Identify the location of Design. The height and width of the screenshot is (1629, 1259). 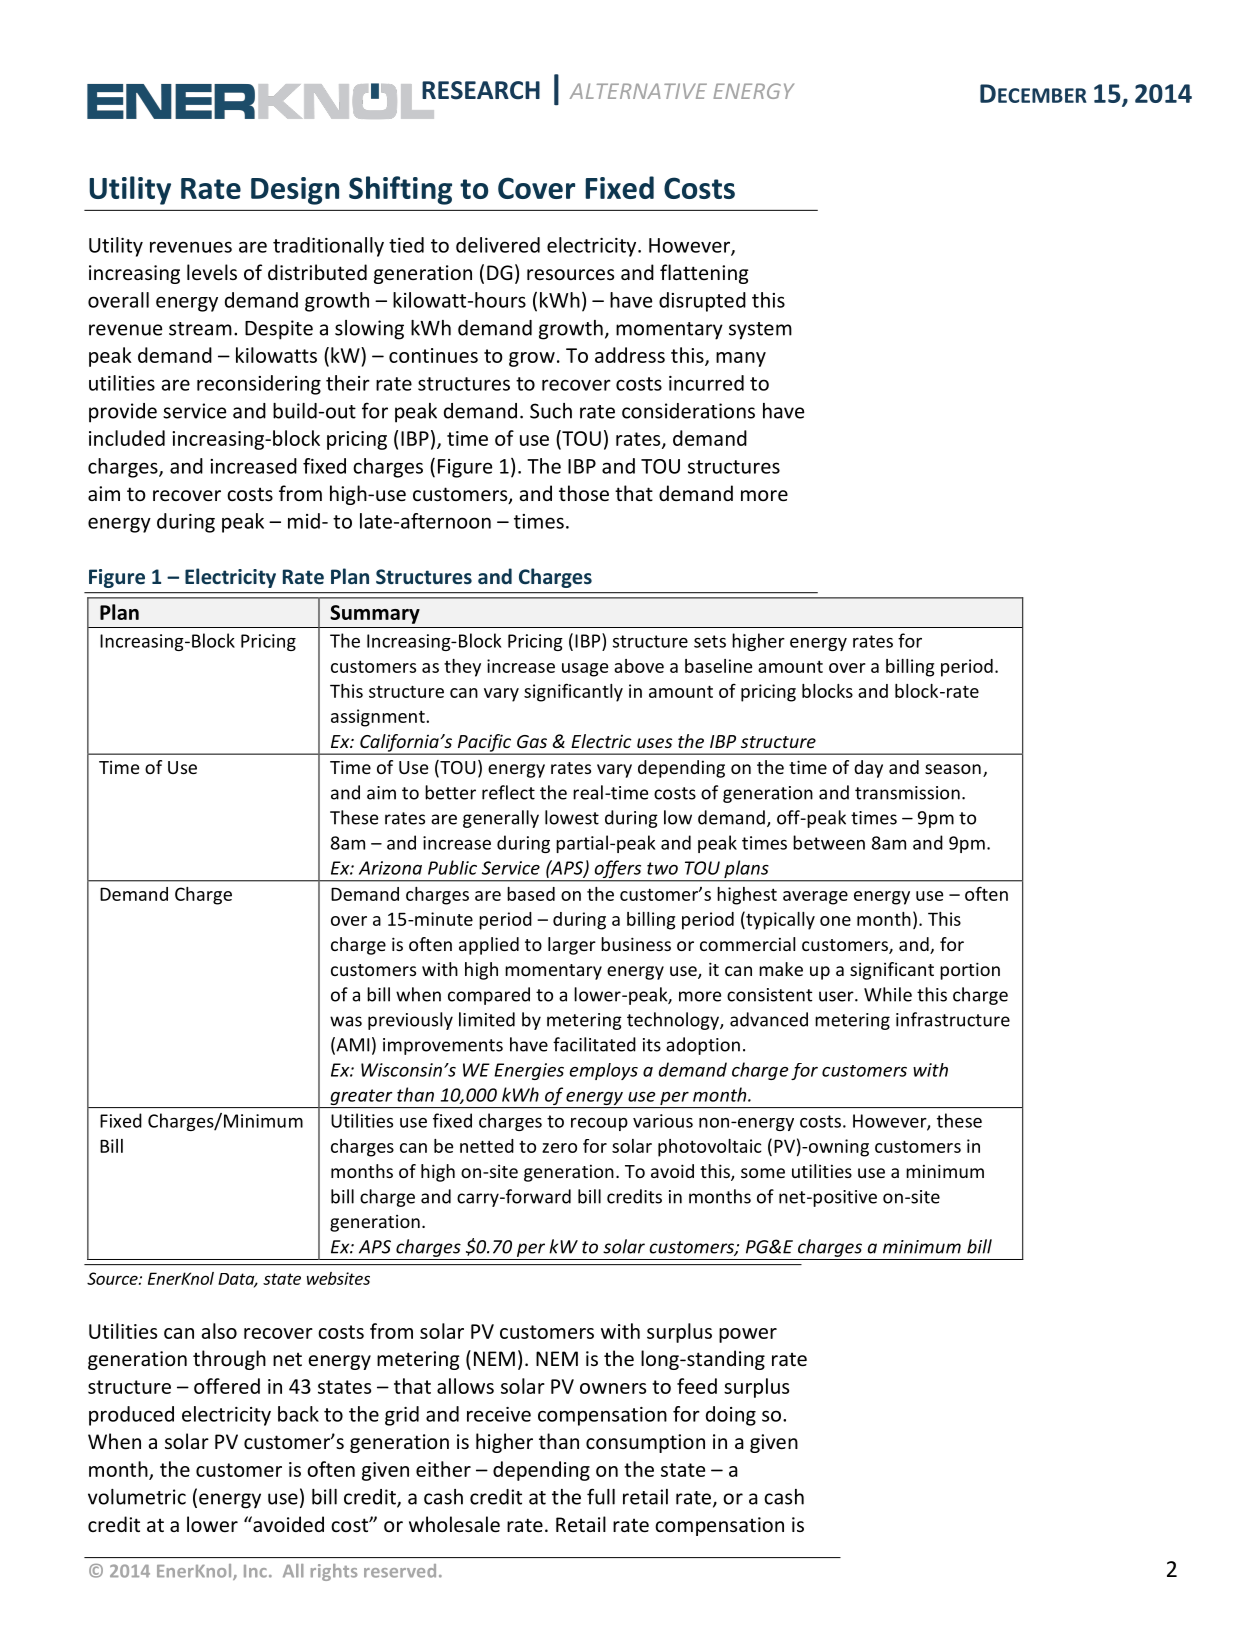
(295, 191).
